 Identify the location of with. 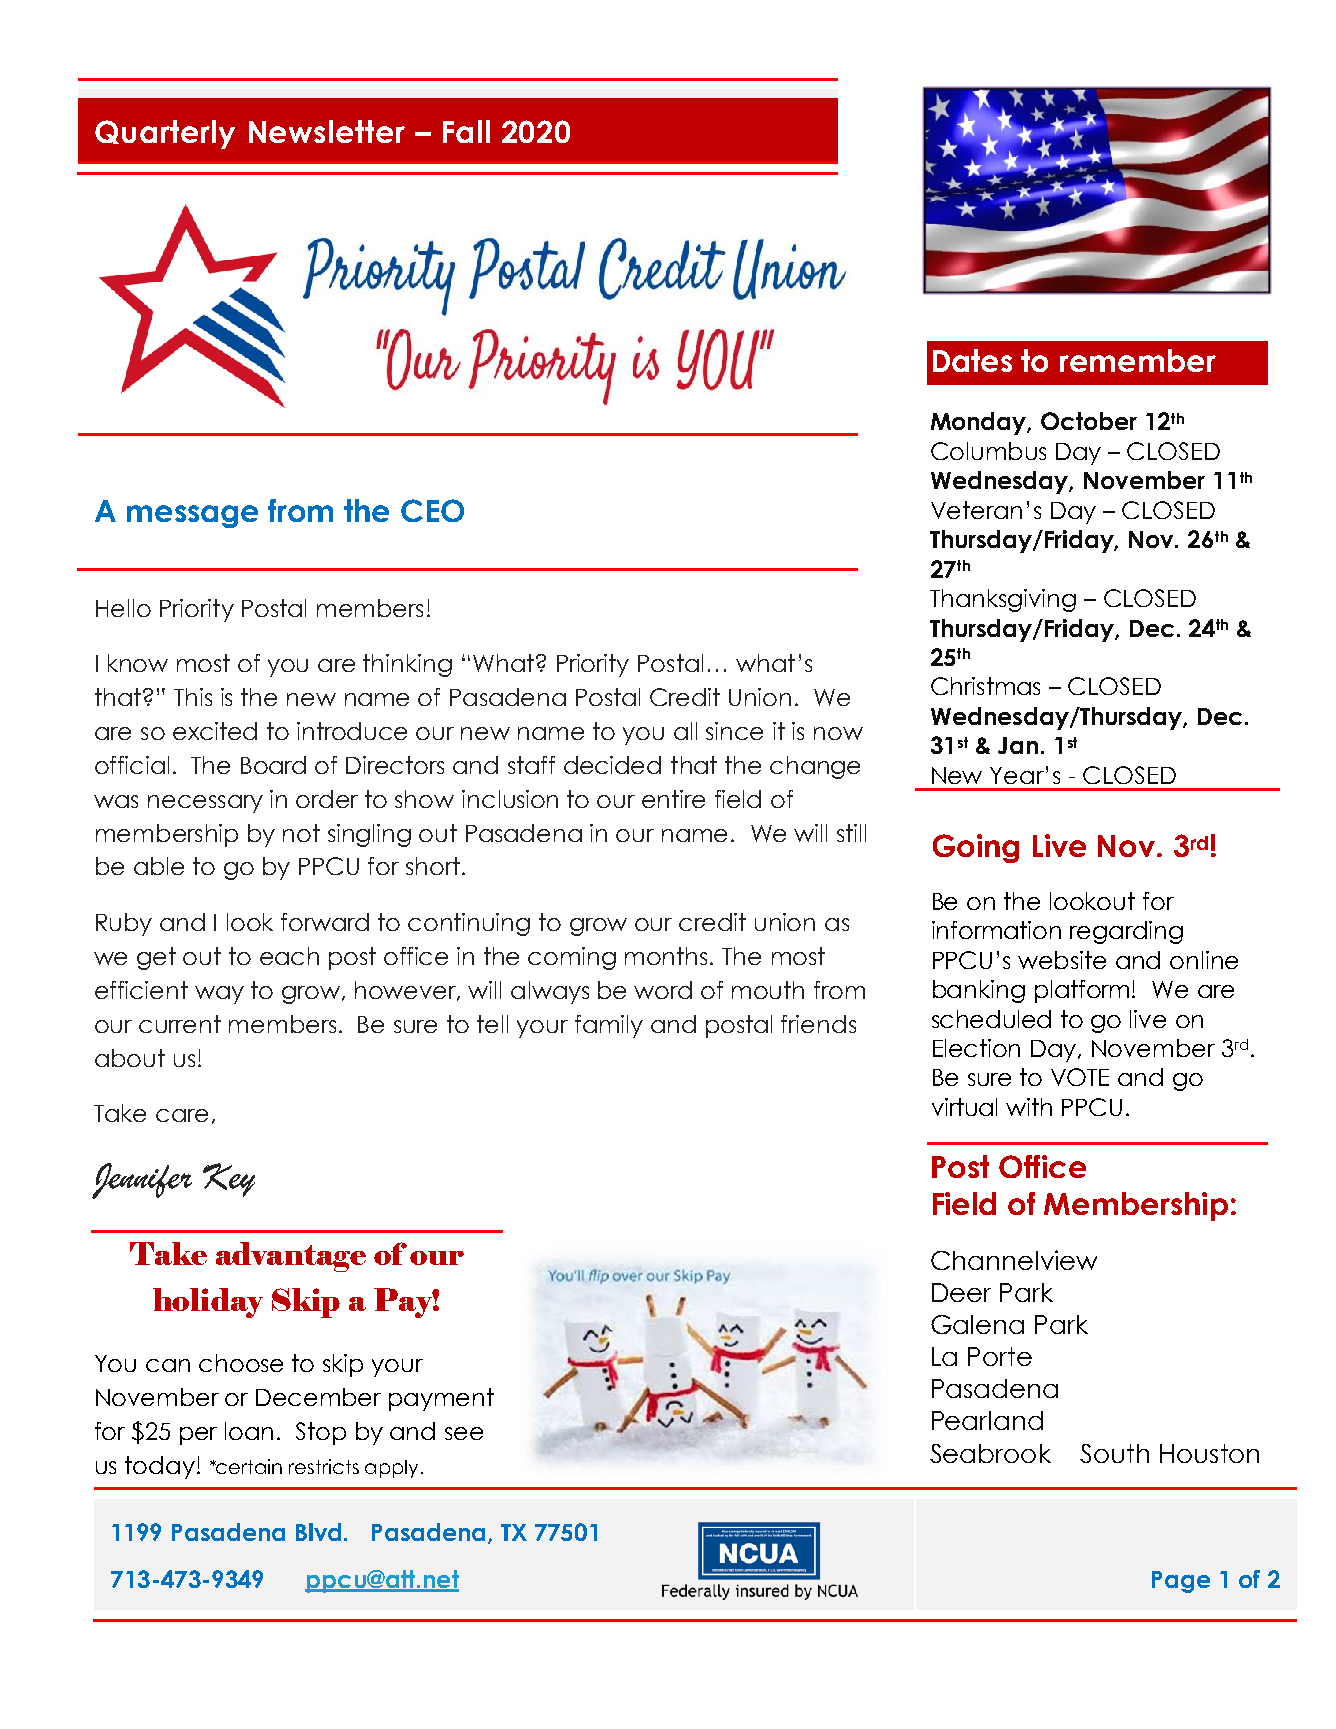
(1029, 1107).
